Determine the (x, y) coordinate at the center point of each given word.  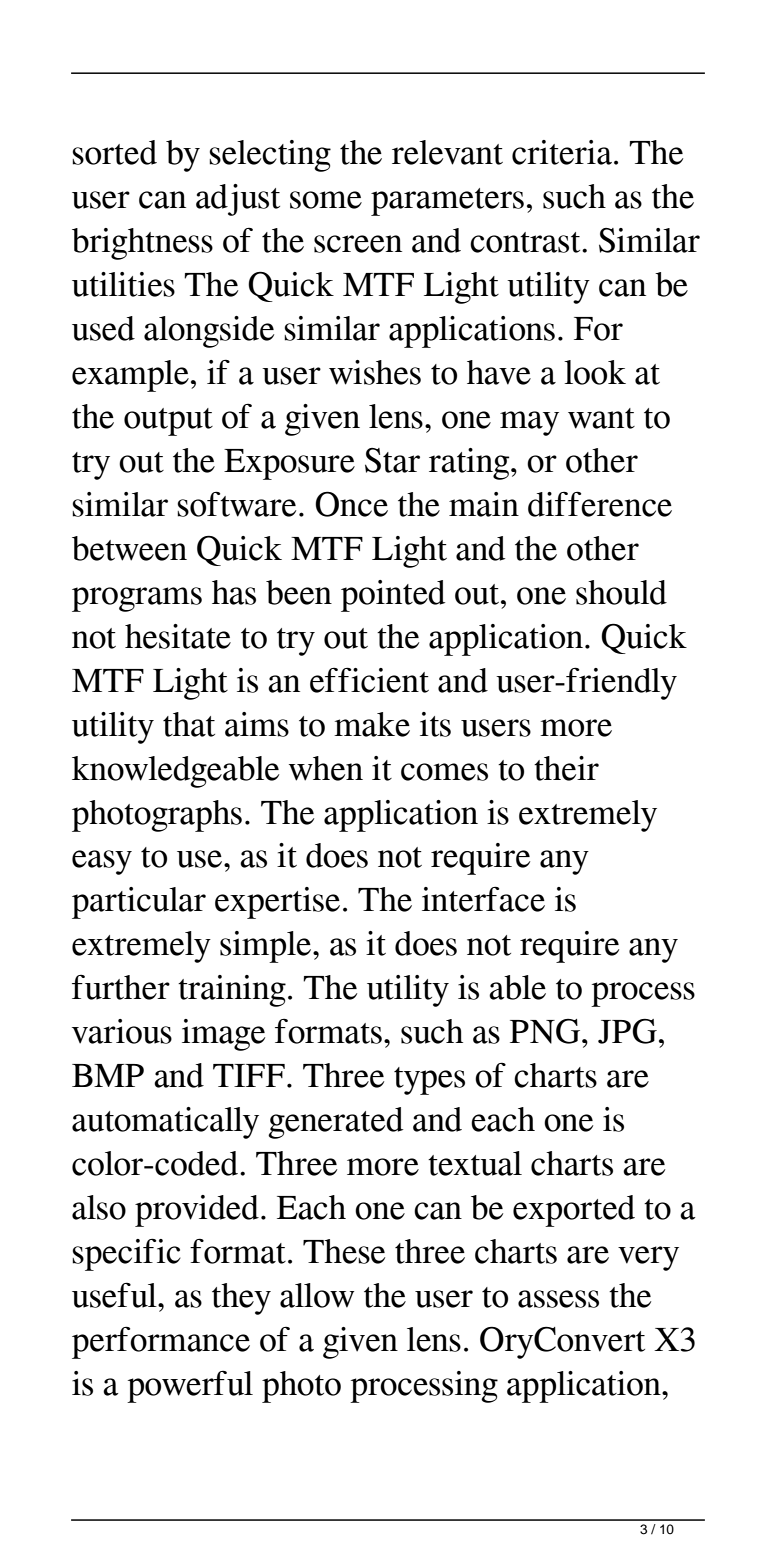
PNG (546, 1031)
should (621, 592)
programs (137, 599)
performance (161, 1342)
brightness (142, 244)
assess (558, 1299)
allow (317, 1295)
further (121, 987)
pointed (393, 596)
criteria (562, 152)
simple (267, 947)
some (326, 200)
